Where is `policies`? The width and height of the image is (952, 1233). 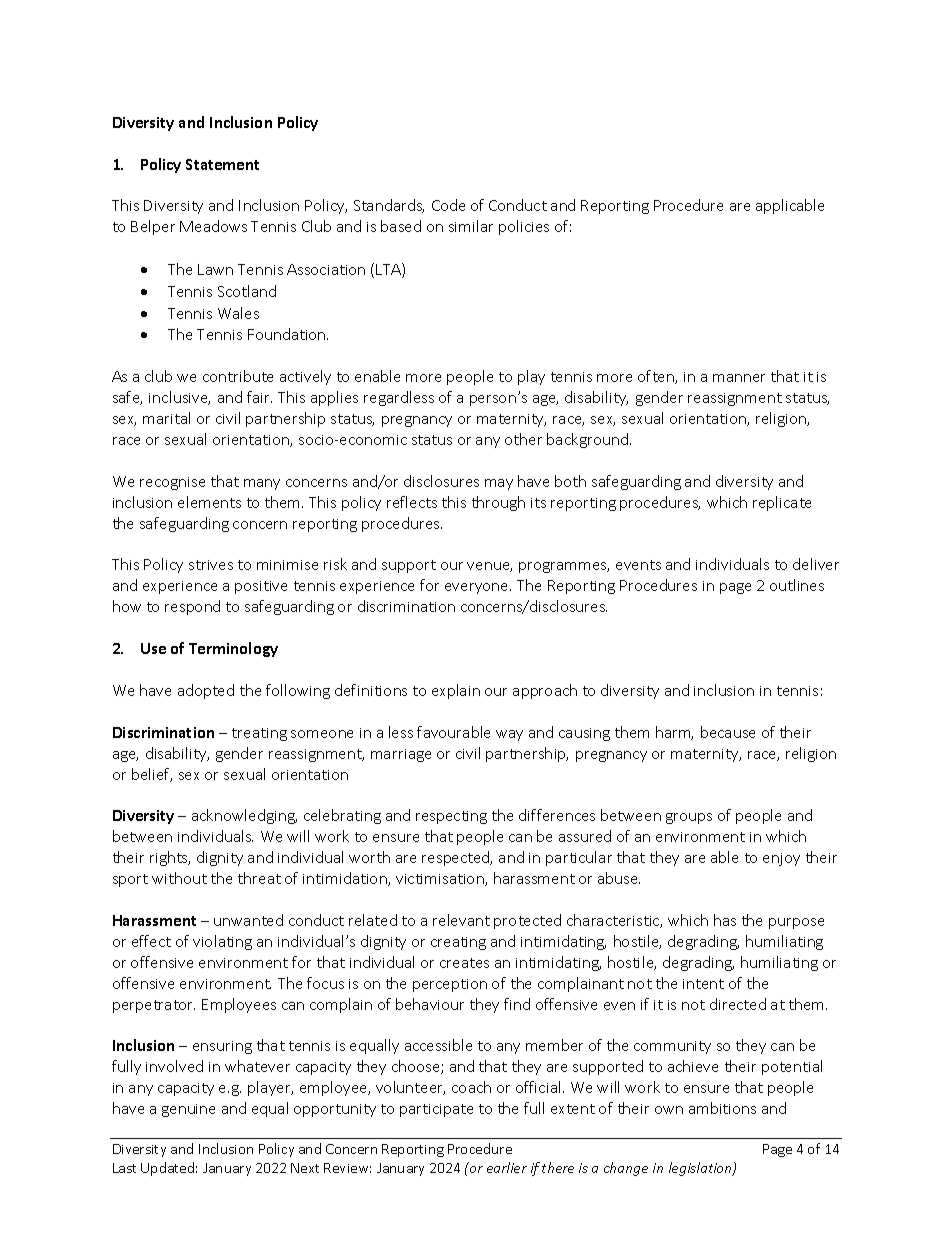 policies is located at coordinates (524, 227).
